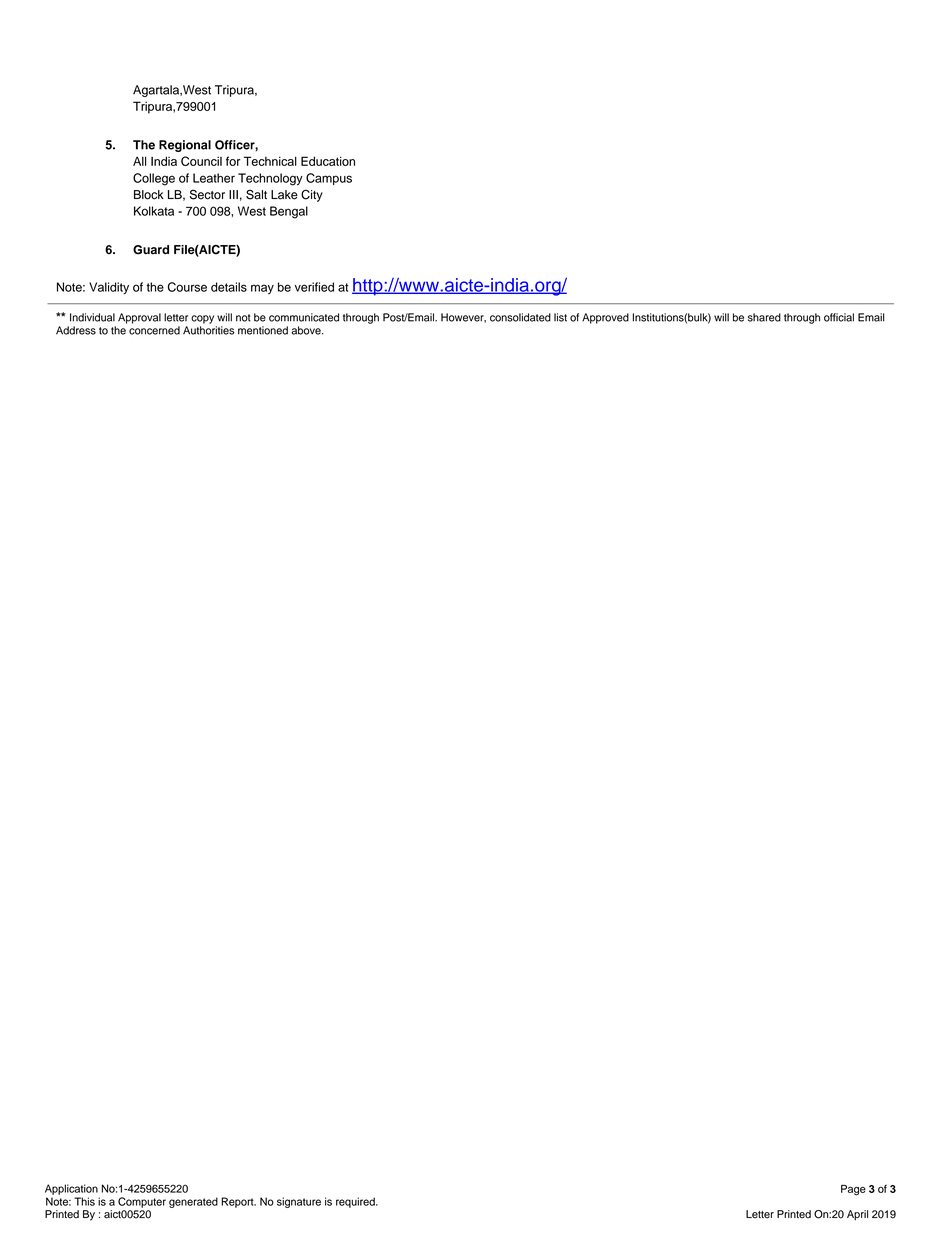 This screenshot has width=952, height=1233. Describe the element at coordinates (520, 317) in the screenshot. I see `consolidated` at that location.
